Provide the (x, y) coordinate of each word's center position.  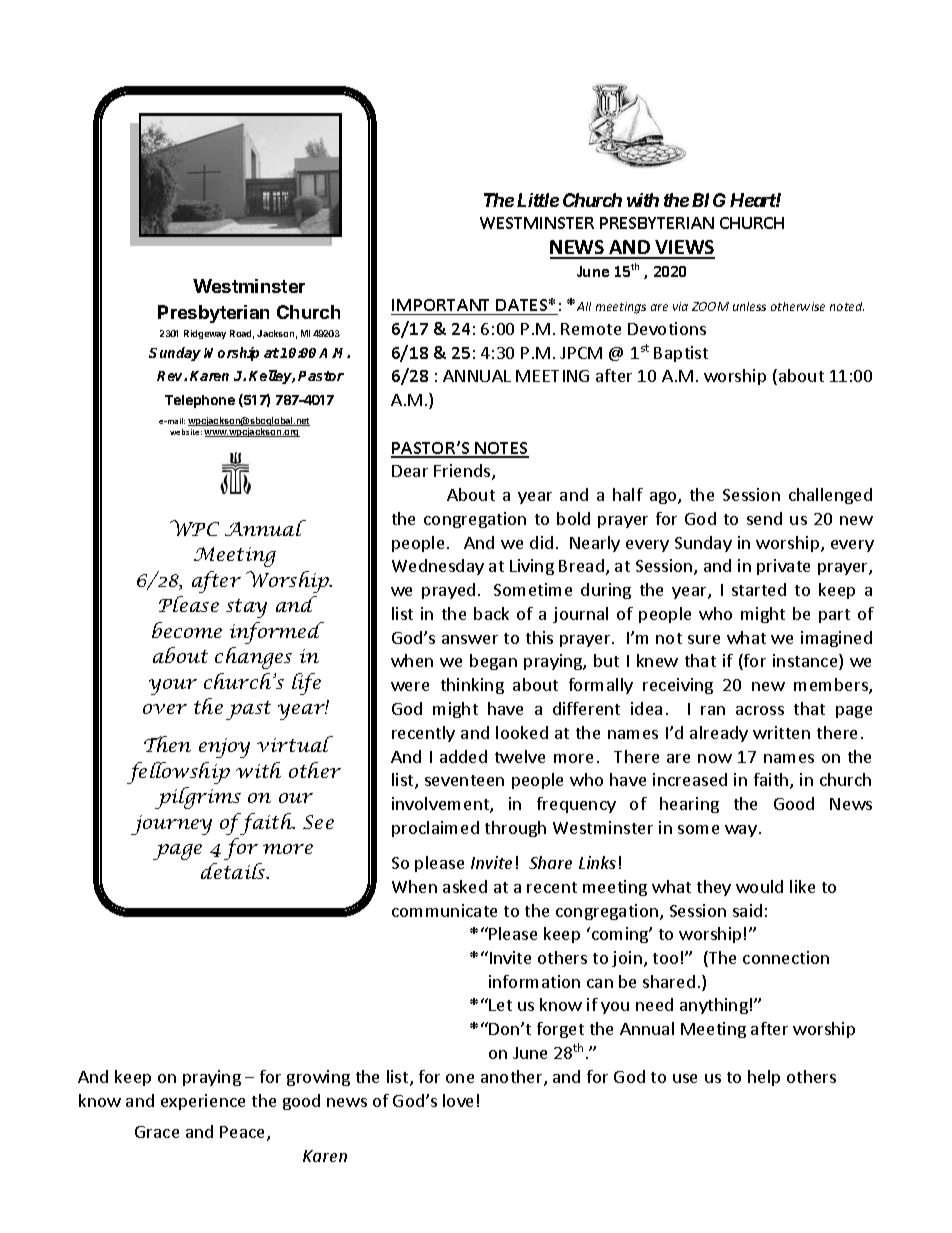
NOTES (501, 449)
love (458, 1100)
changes (253, 658)
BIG (709, 200)
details (234, 871)
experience (203, 1102)
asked (465, 886)
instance (806, 662)
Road (242, 334)
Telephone (200, 401)
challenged (830, 496)
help (764, 1078)
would (759, 886)
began (493, 662)
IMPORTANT (440, 305)
